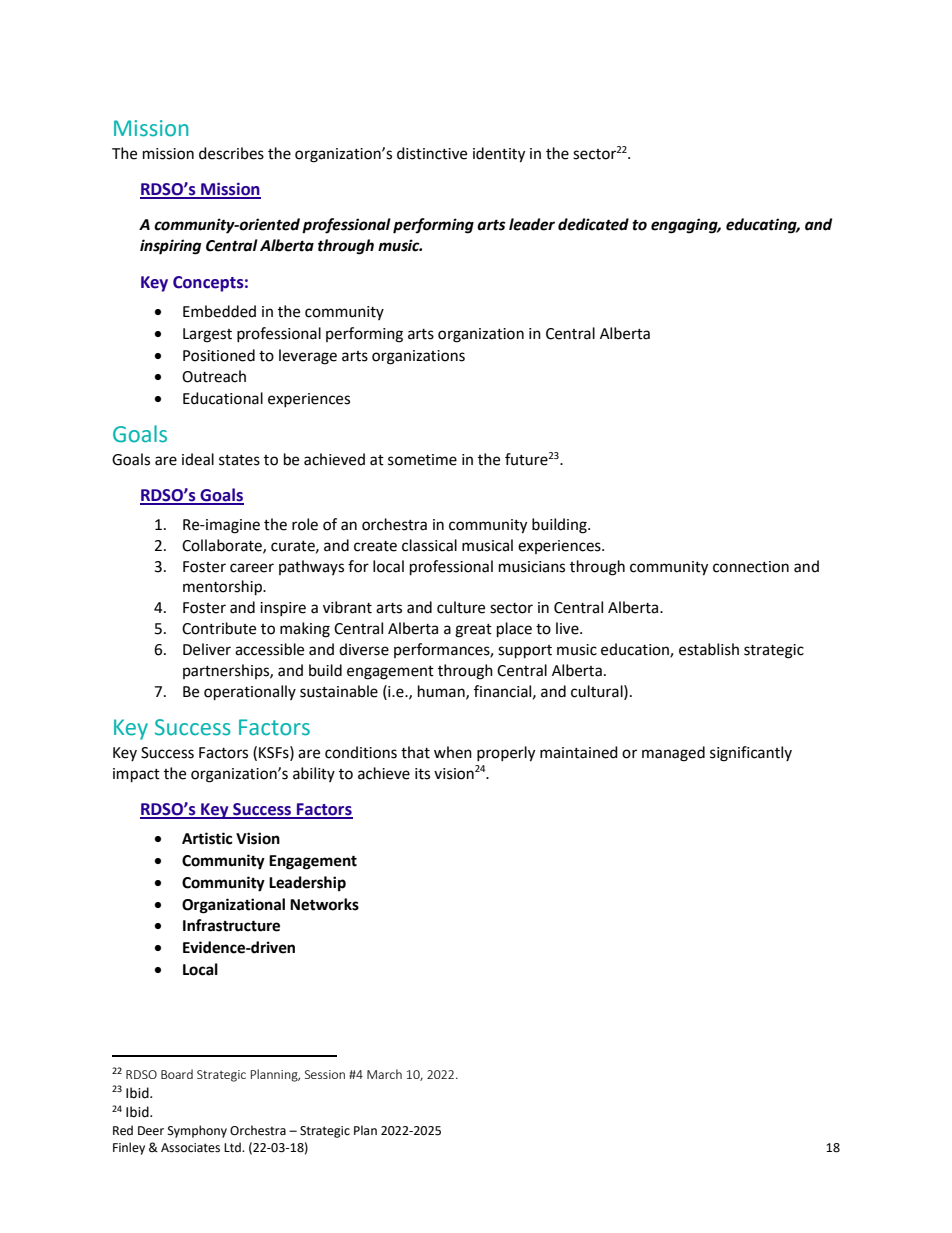 The image size is (952, 1233). Describe the element at coordinates (384, 1074) in the screenshot. I see `March` at that location.
